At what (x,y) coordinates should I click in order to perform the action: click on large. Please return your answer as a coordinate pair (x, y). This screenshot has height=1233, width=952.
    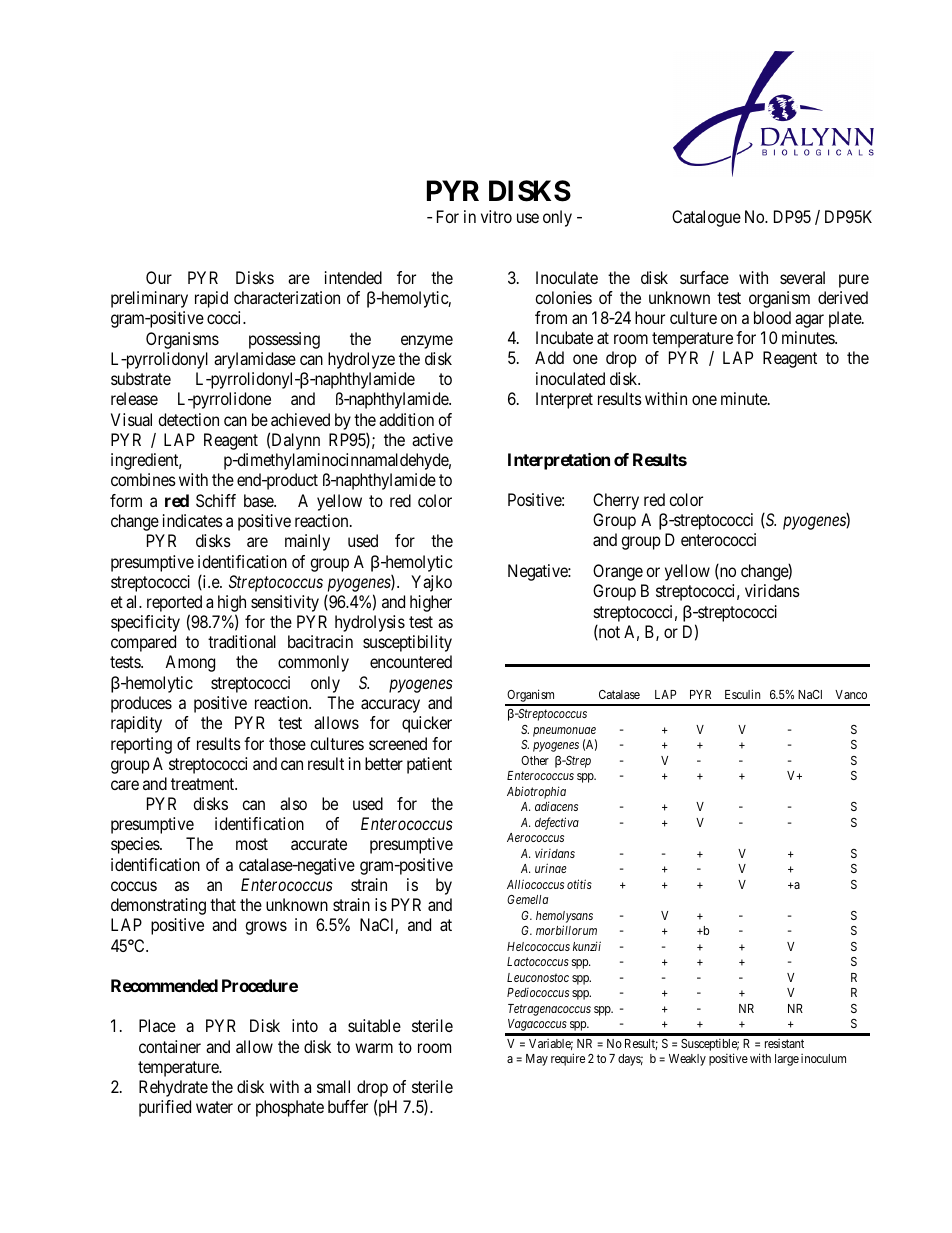
    Looking at the image, I should click on (787, 1060).
